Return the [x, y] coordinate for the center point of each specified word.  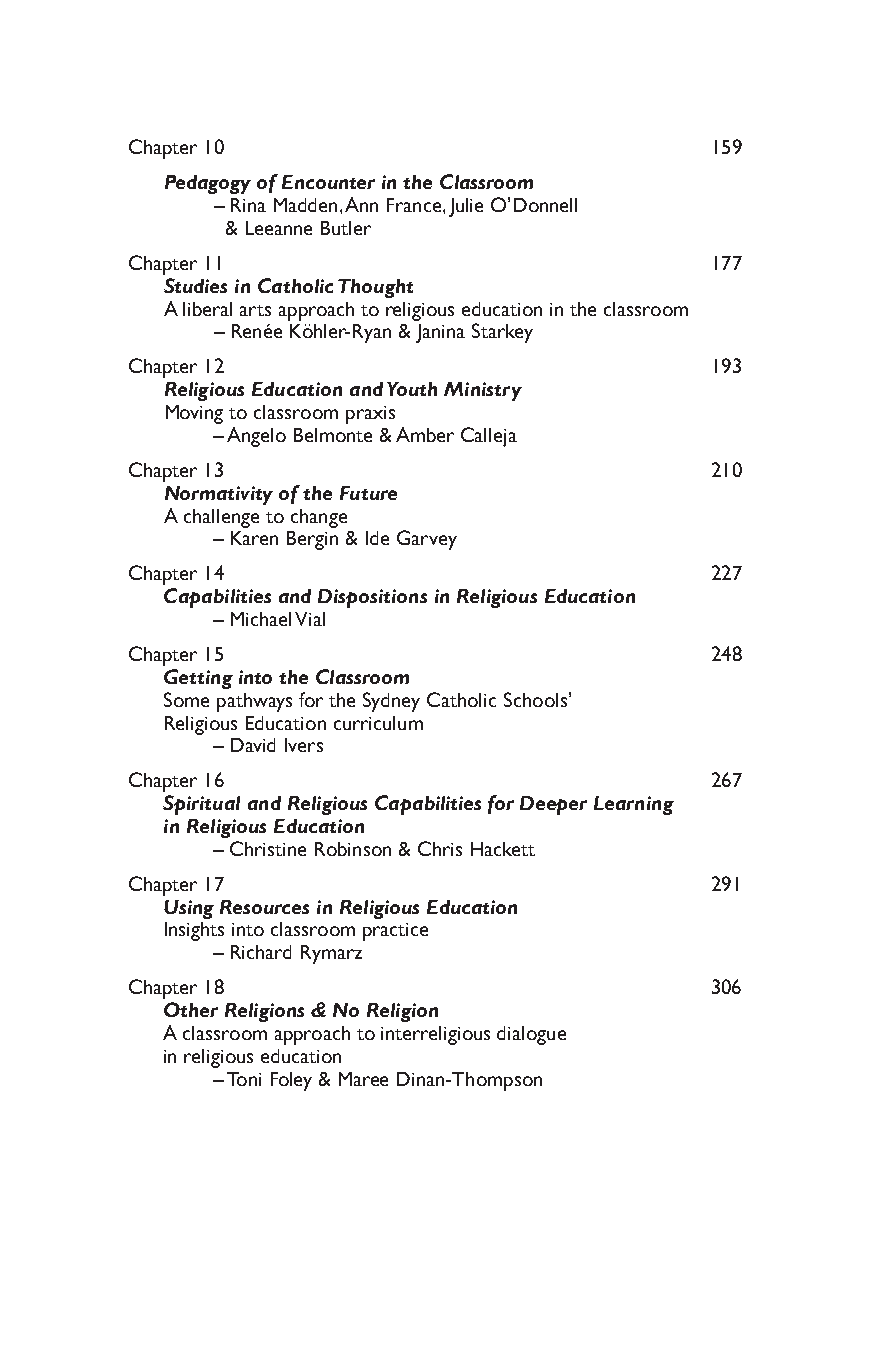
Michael [261, 619]
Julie [466, 207]
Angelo [256, 437]
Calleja [489, 437]
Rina [248, 205]
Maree [363, 1079]
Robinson [353, 849]
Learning [634, 805]
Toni [244, 1079]
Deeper [553, 805]
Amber [425, 434]
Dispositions [372, 598]
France [414, 205]
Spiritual [201, 805]
